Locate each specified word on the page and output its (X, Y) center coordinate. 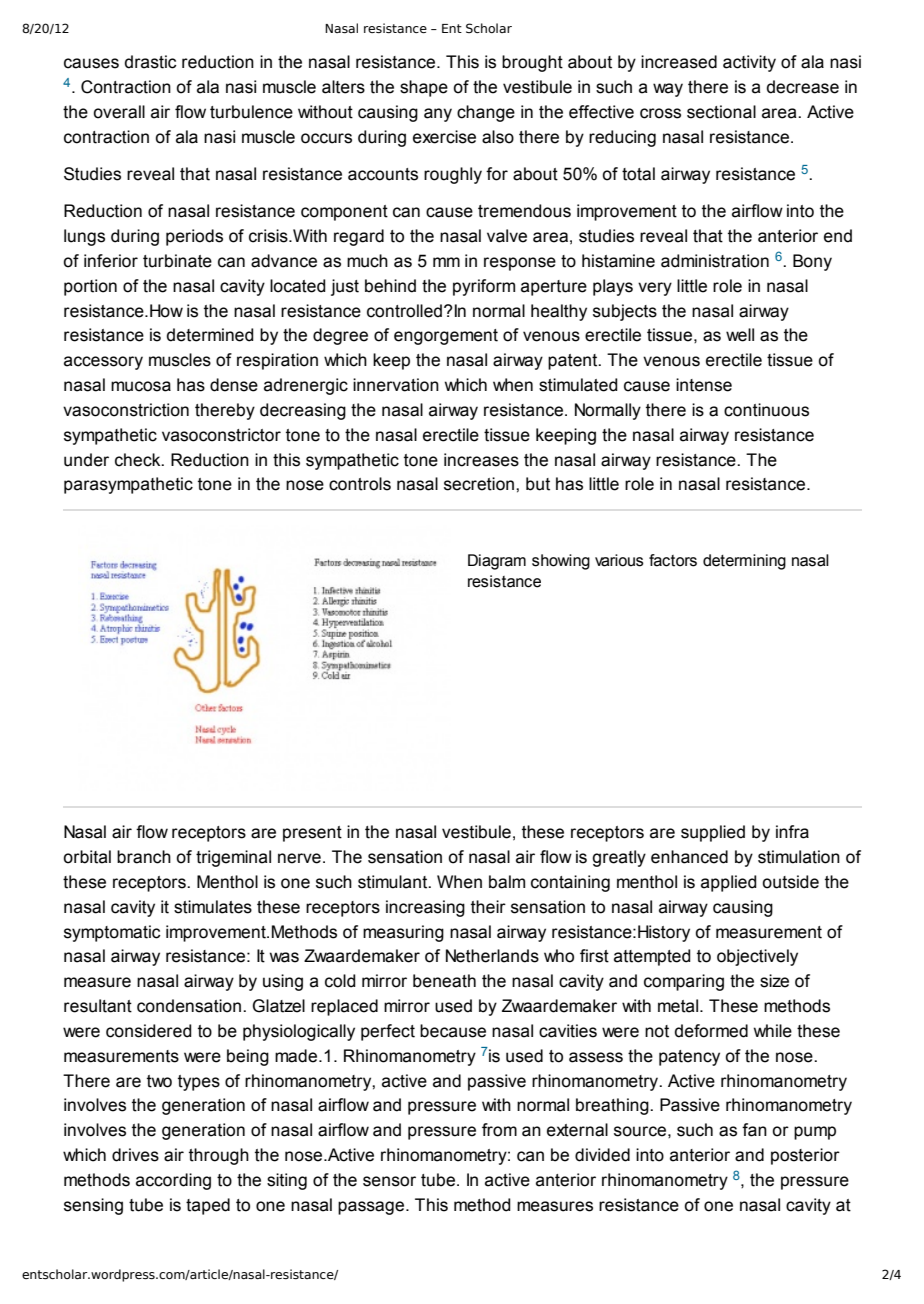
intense (704, 385)
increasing (425, 908)
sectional (721, 112)
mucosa (141, 386)
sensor (389, 1181)
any (438, 115)
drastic (151, 62)
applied (729, 883)
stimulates (213, 907)
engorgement (446, 337)
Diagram (497, 562)
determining (744, 562)
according (173, 1181)
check (139, 460)
